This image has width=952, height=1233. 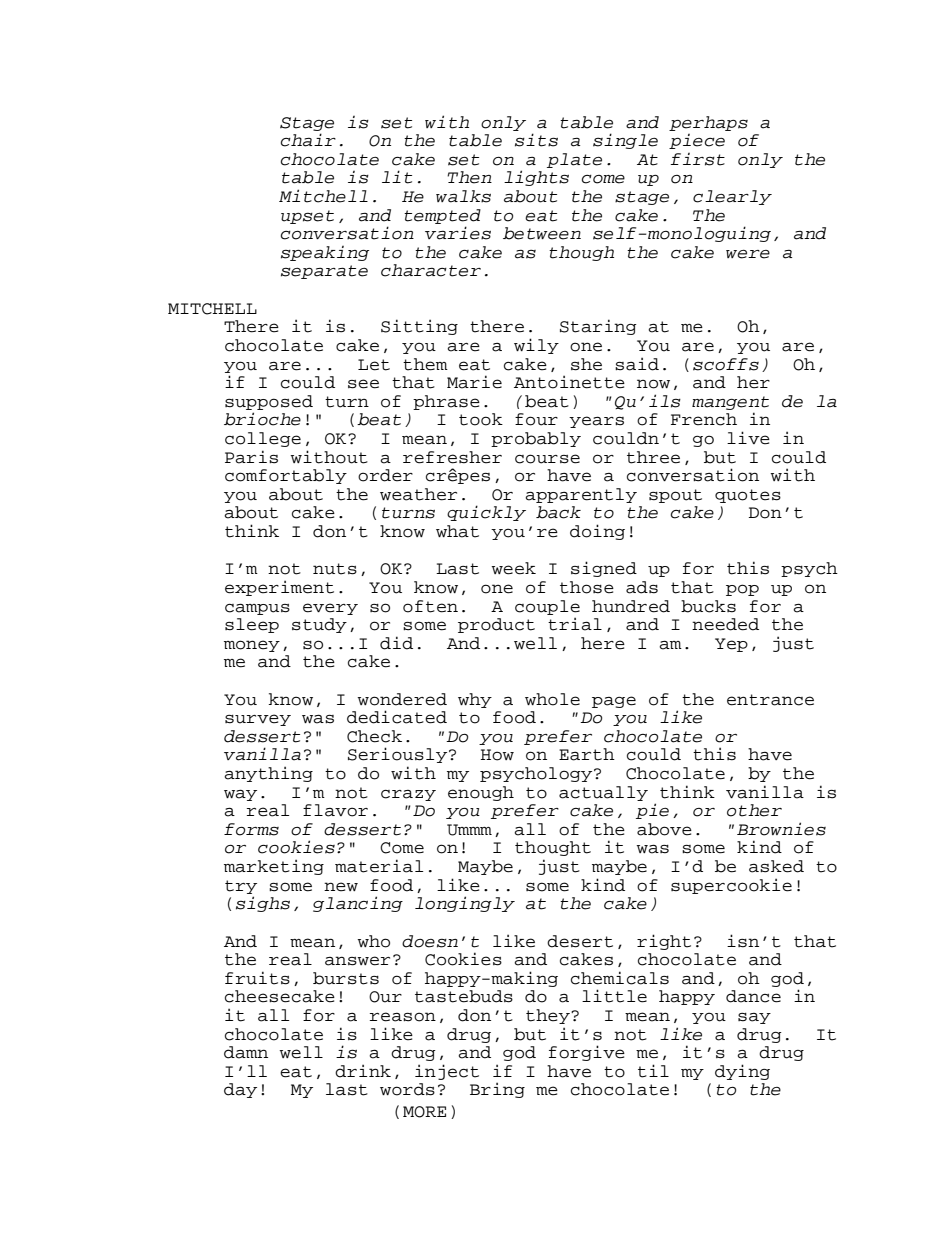 I want to click on supposed, so click(x=269, y=402).
